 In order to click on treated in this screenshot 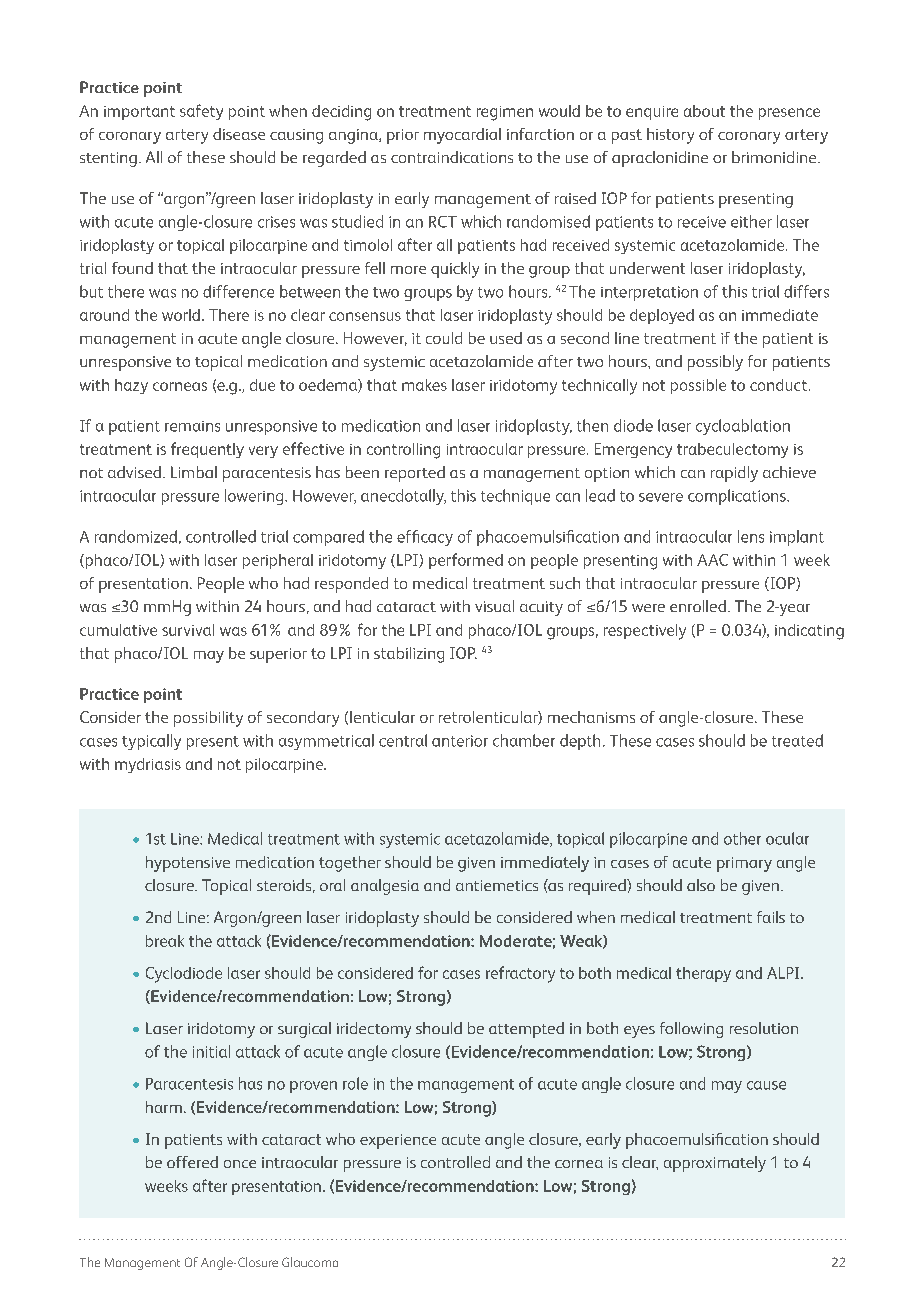, I will do `click(797, 740)`.
